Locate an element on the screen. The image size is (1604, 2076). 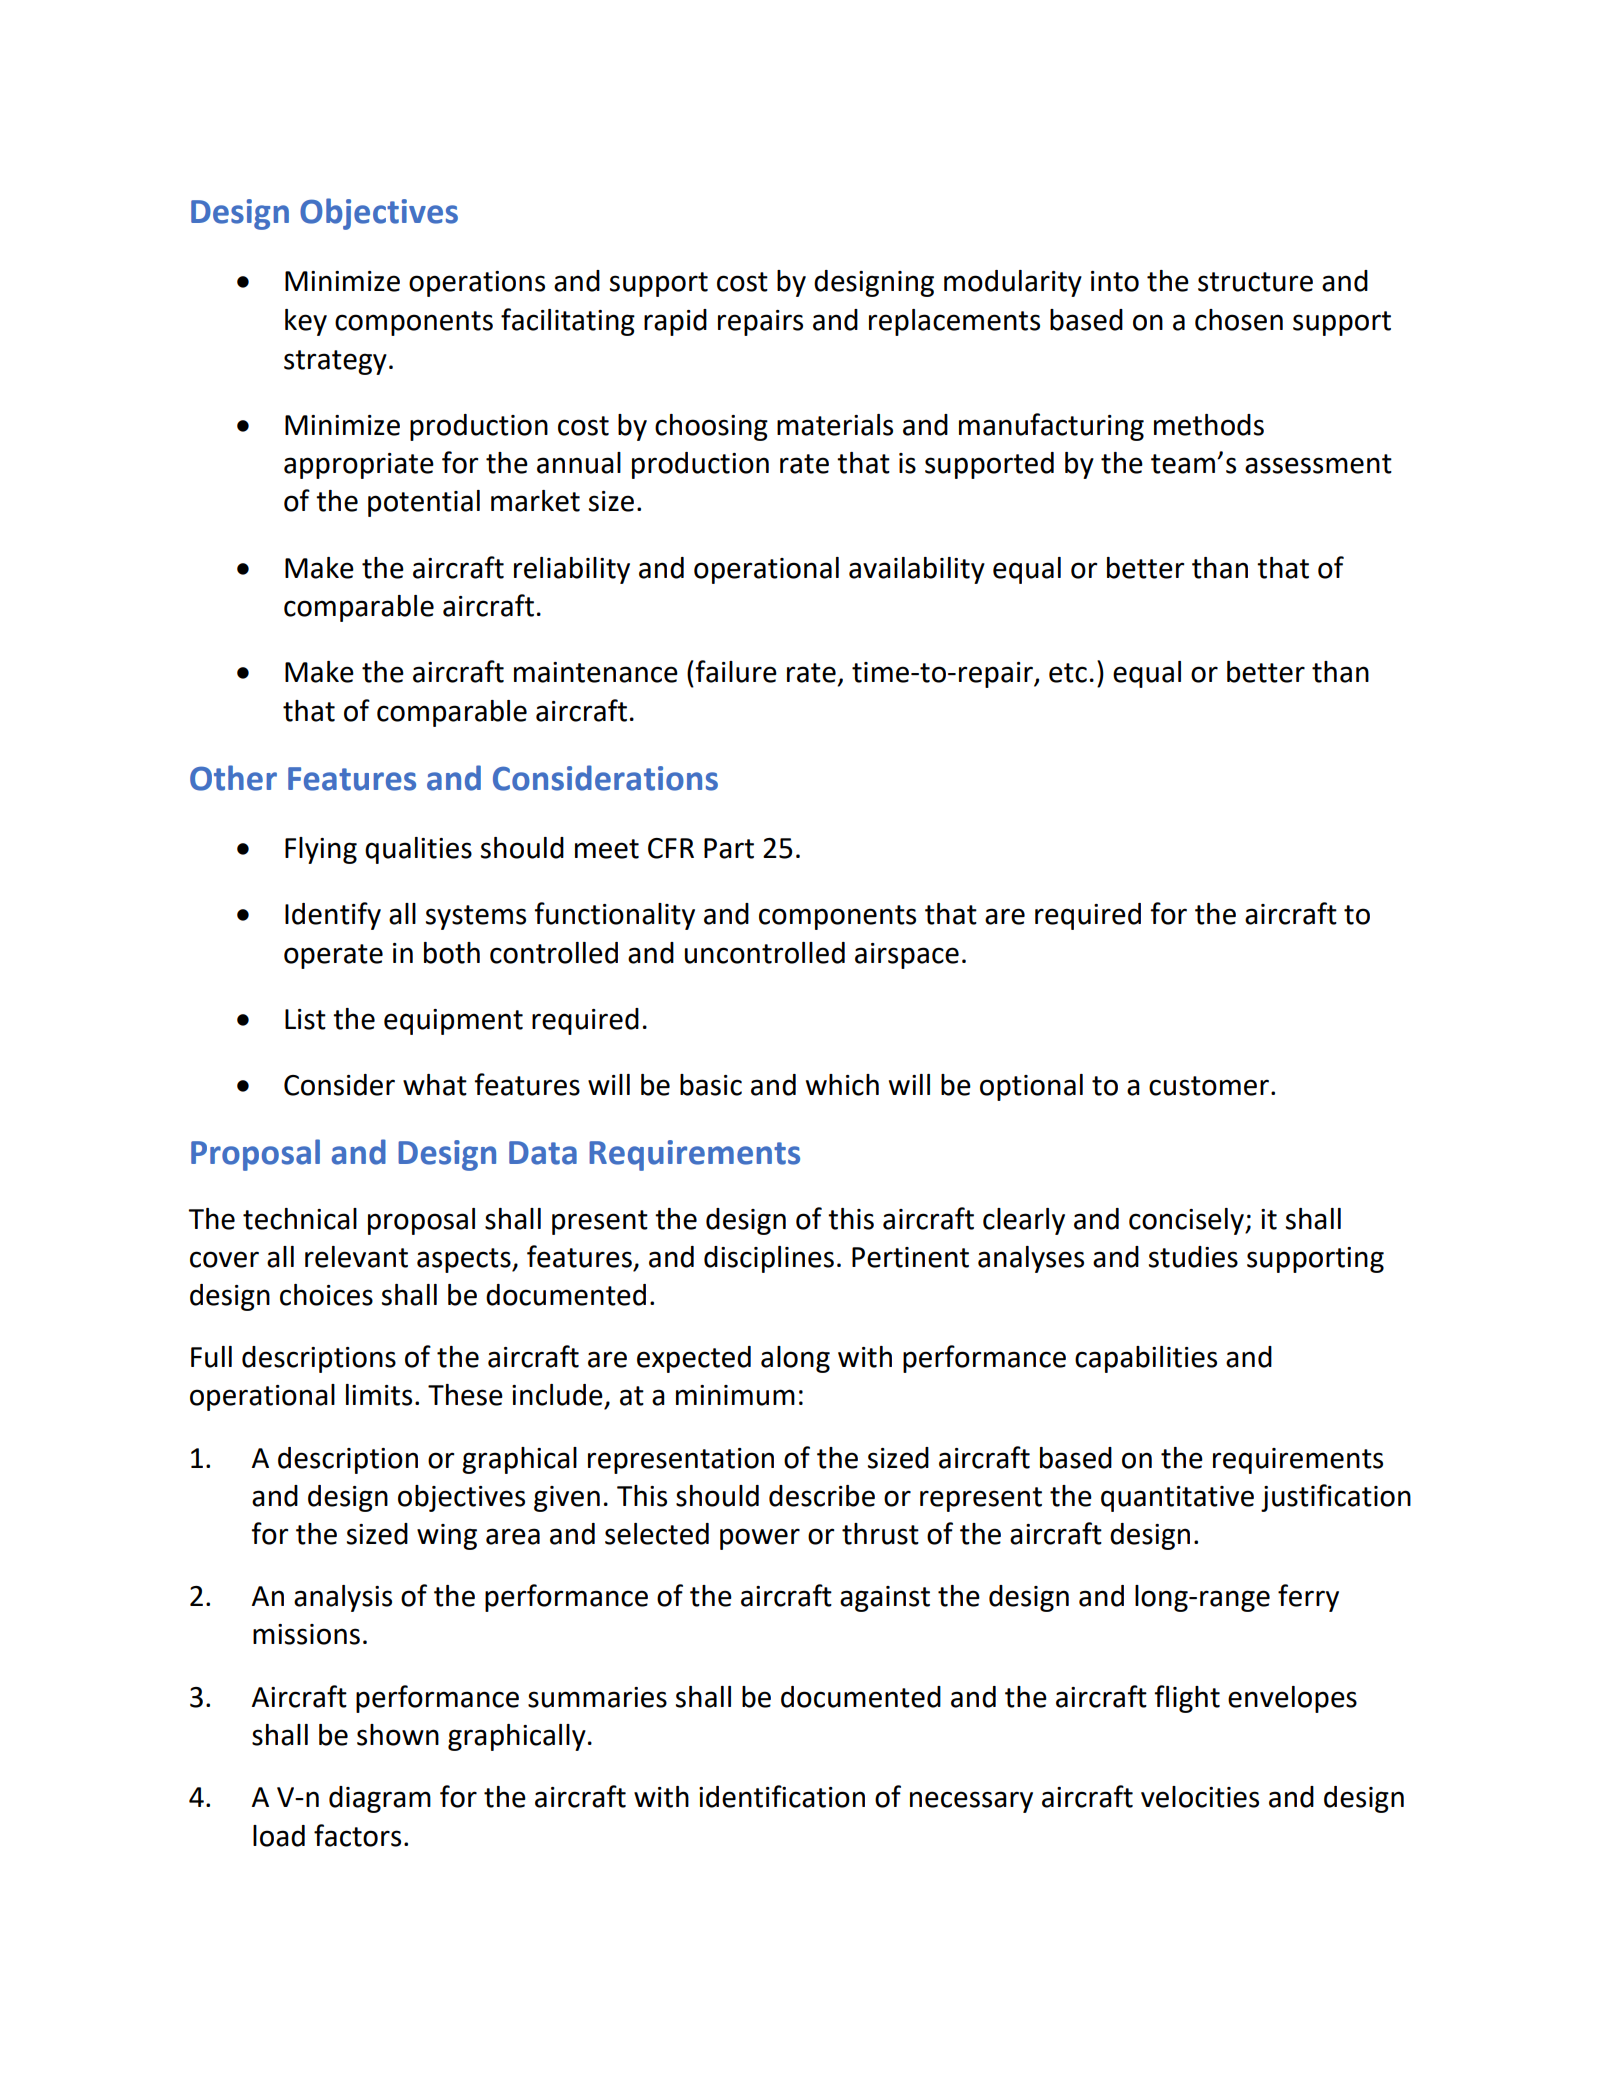
disciplines is located at coordinates (769, 1259).
